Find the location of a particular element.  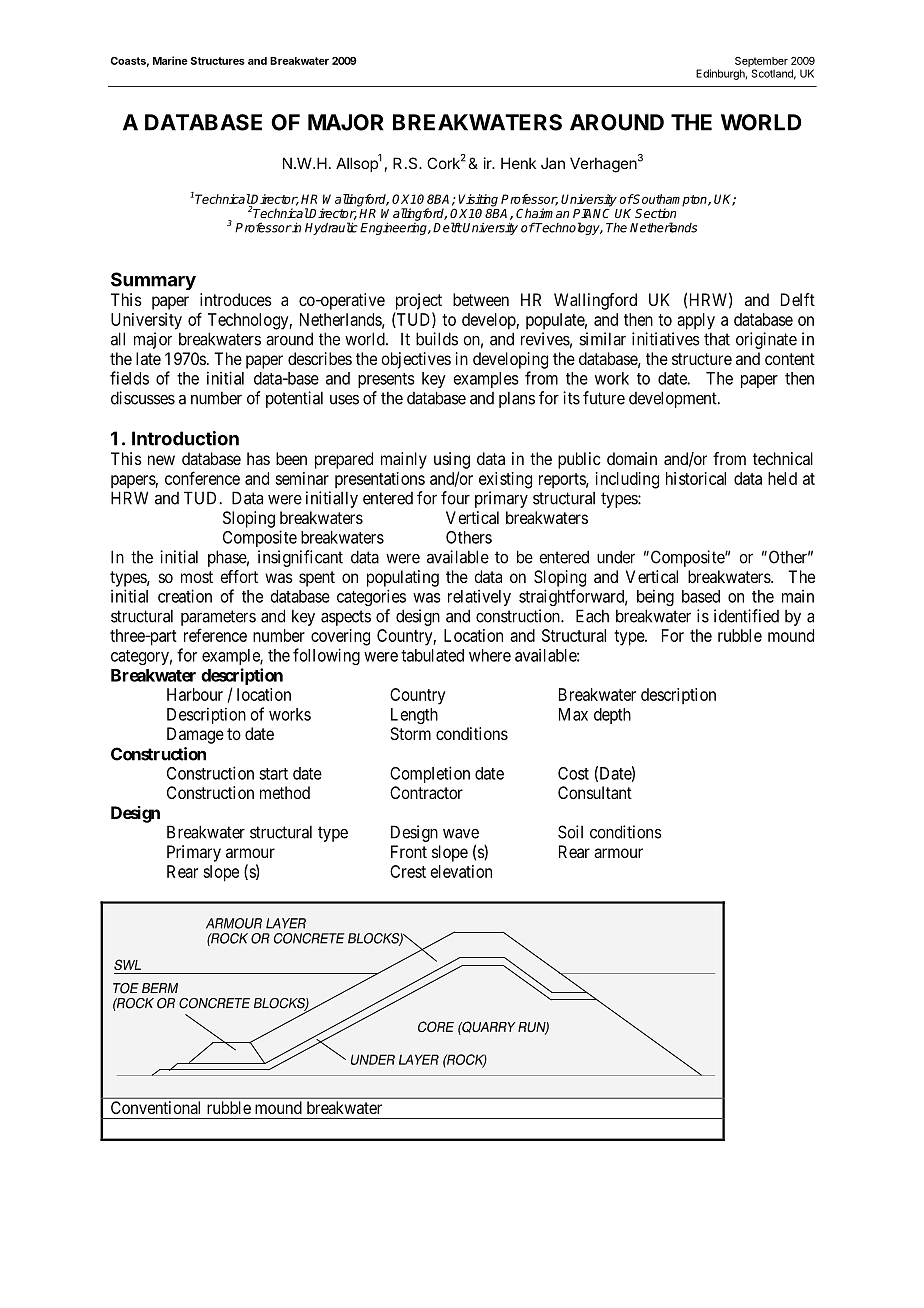

conference is located at coordinates (202, 478).
